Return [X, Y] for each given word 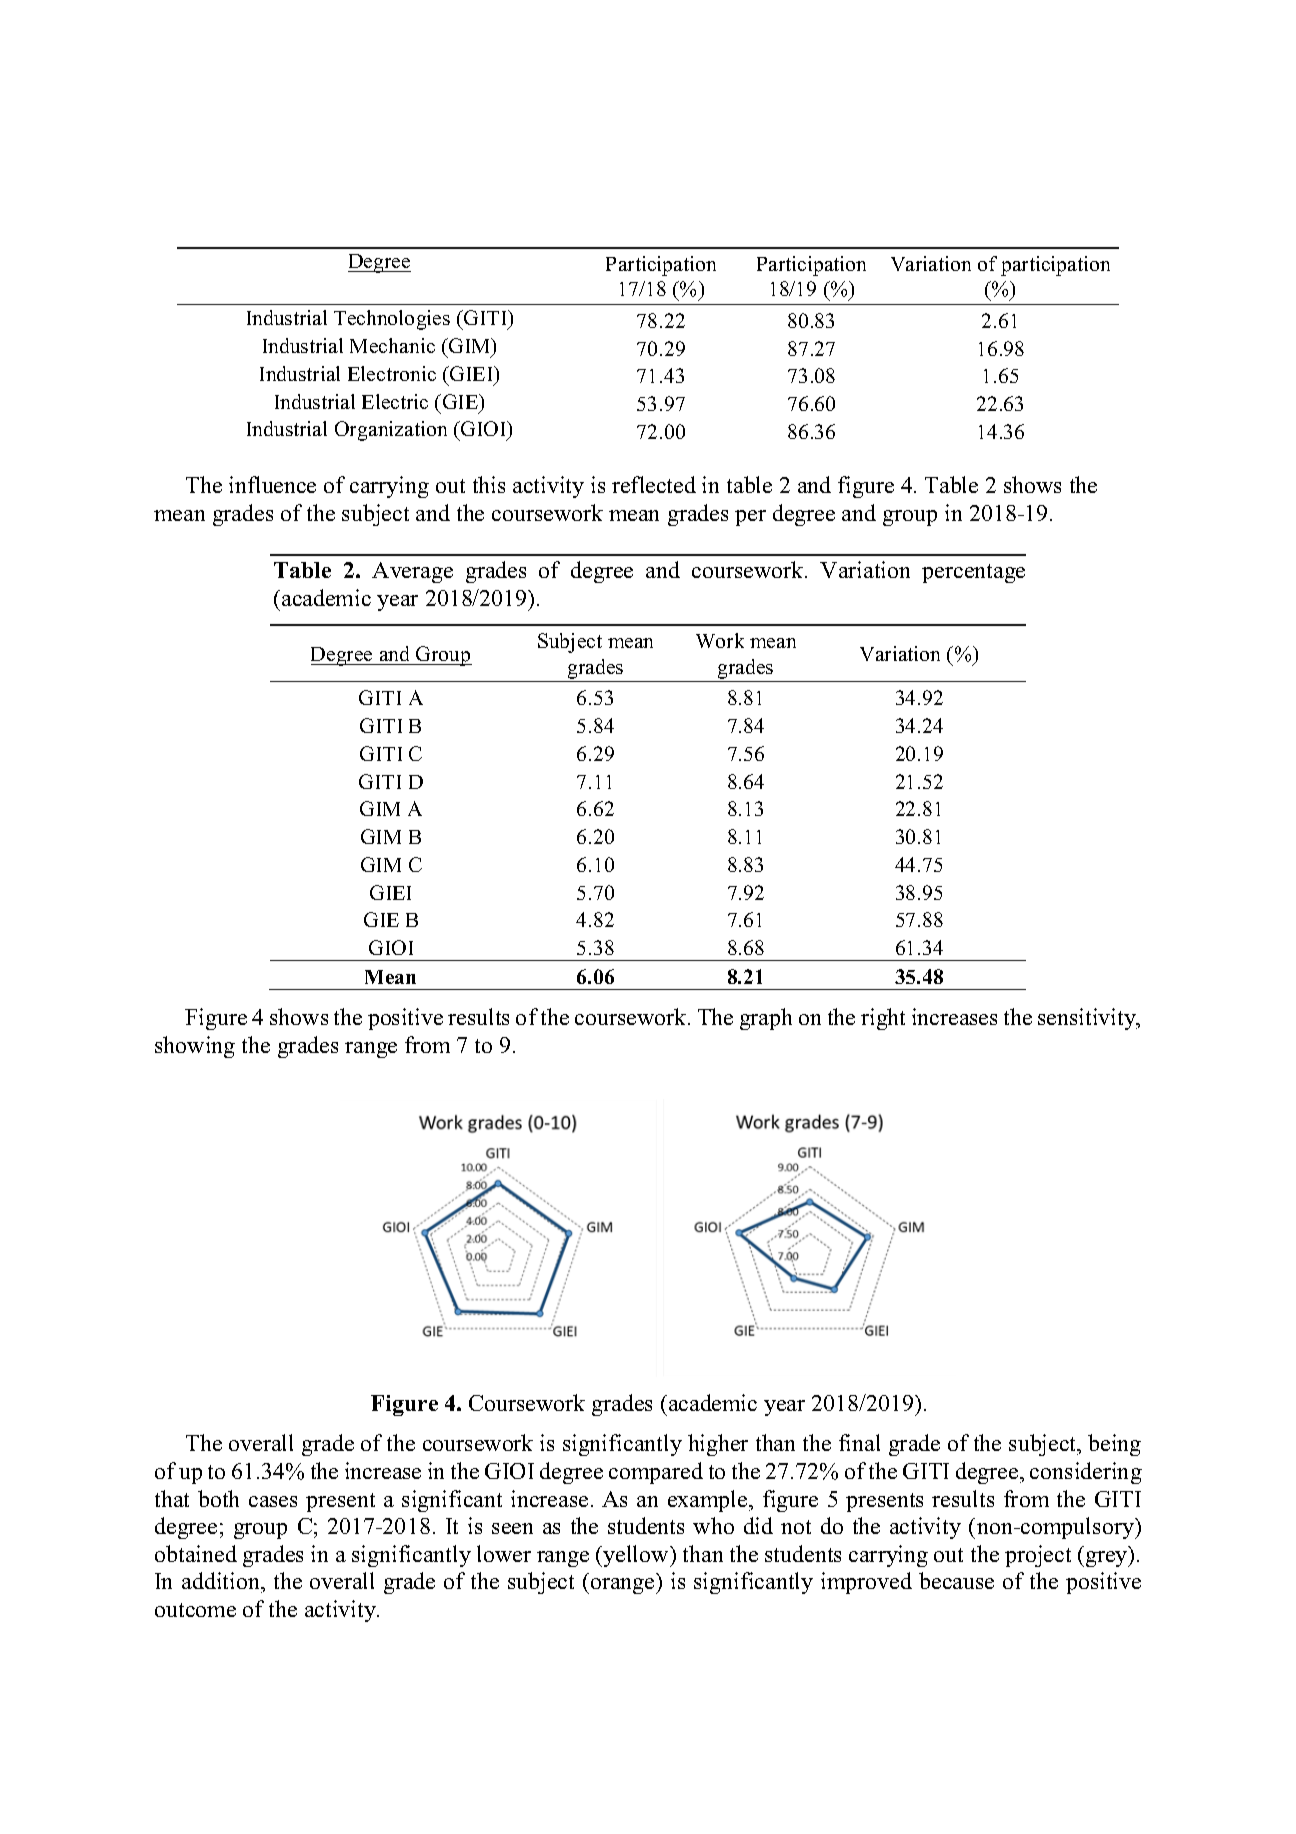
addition [222, 1580]
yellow [637, 1556]
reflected [654, 484]
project [1038, 1556]
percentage [973, 573]
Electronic [392, 373]
